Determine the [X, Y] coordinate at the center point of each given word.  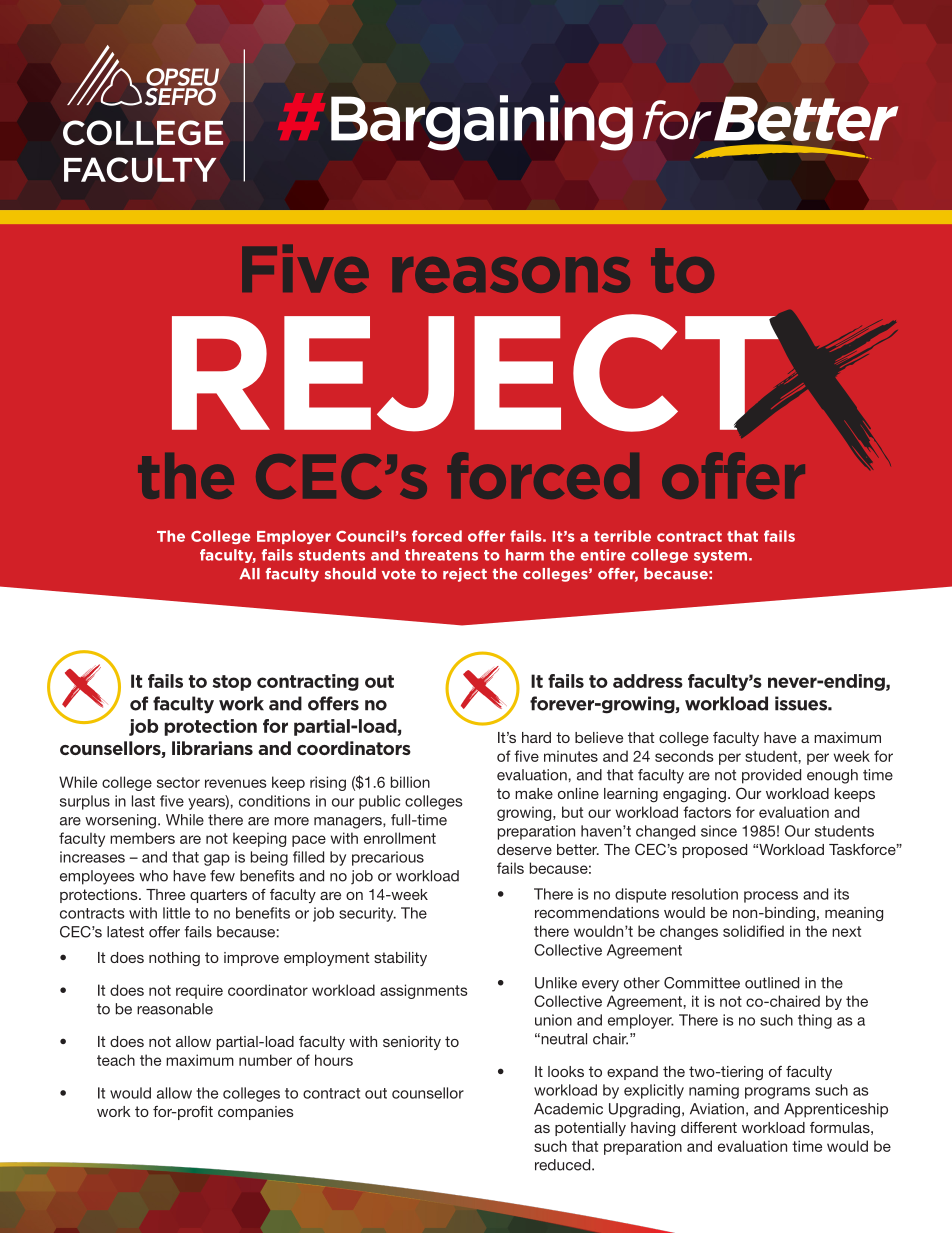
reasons [511, 275]
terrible [622, 536]
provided [771, 776]
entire [603, 555]
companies [256, 1113]
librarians [212, 748]
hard [536, 737]
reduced [564, 1165]
